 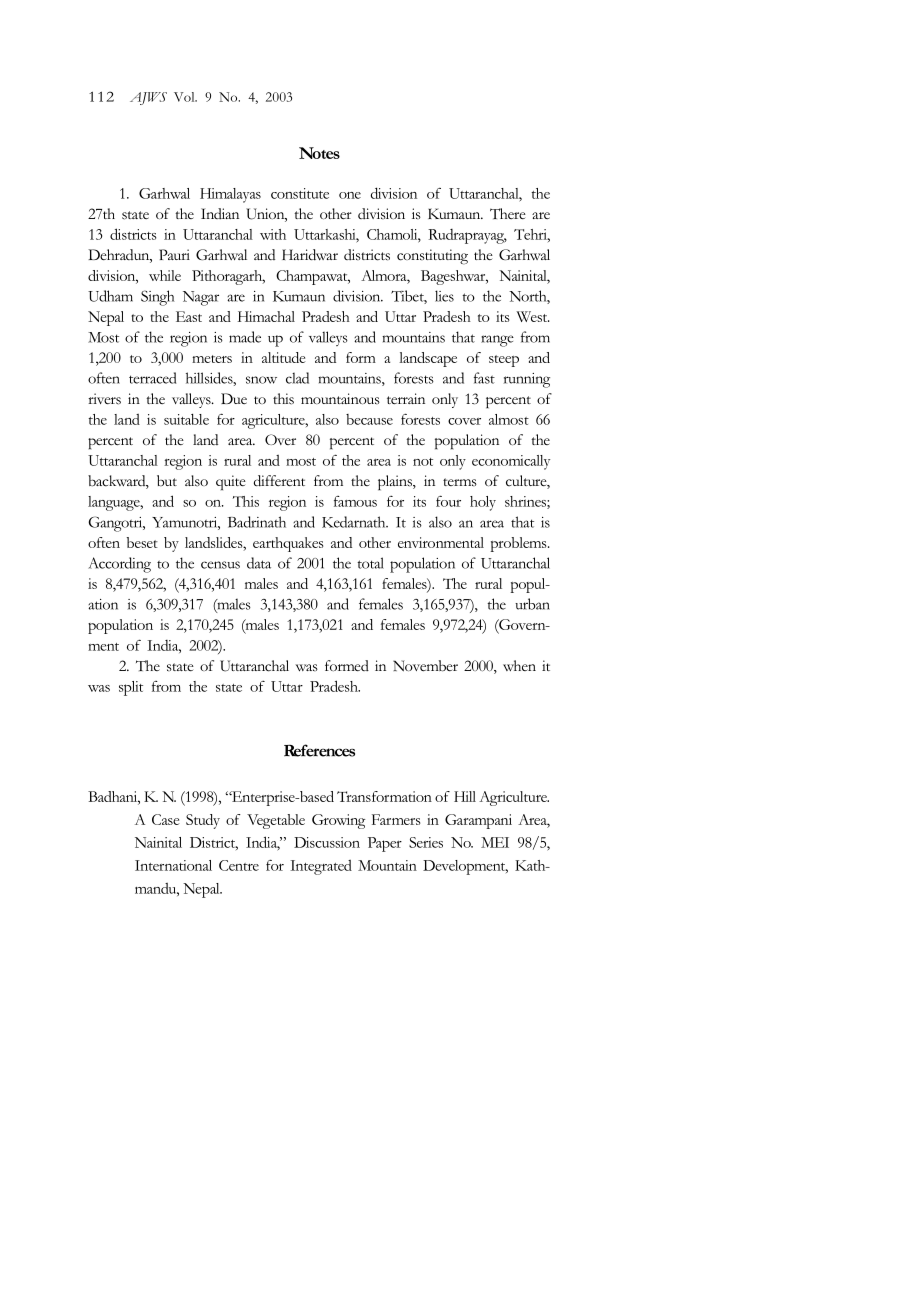 What do you see at coordinates (508, 213) in the document?
I see `There` at bounding box center [508, 213].
